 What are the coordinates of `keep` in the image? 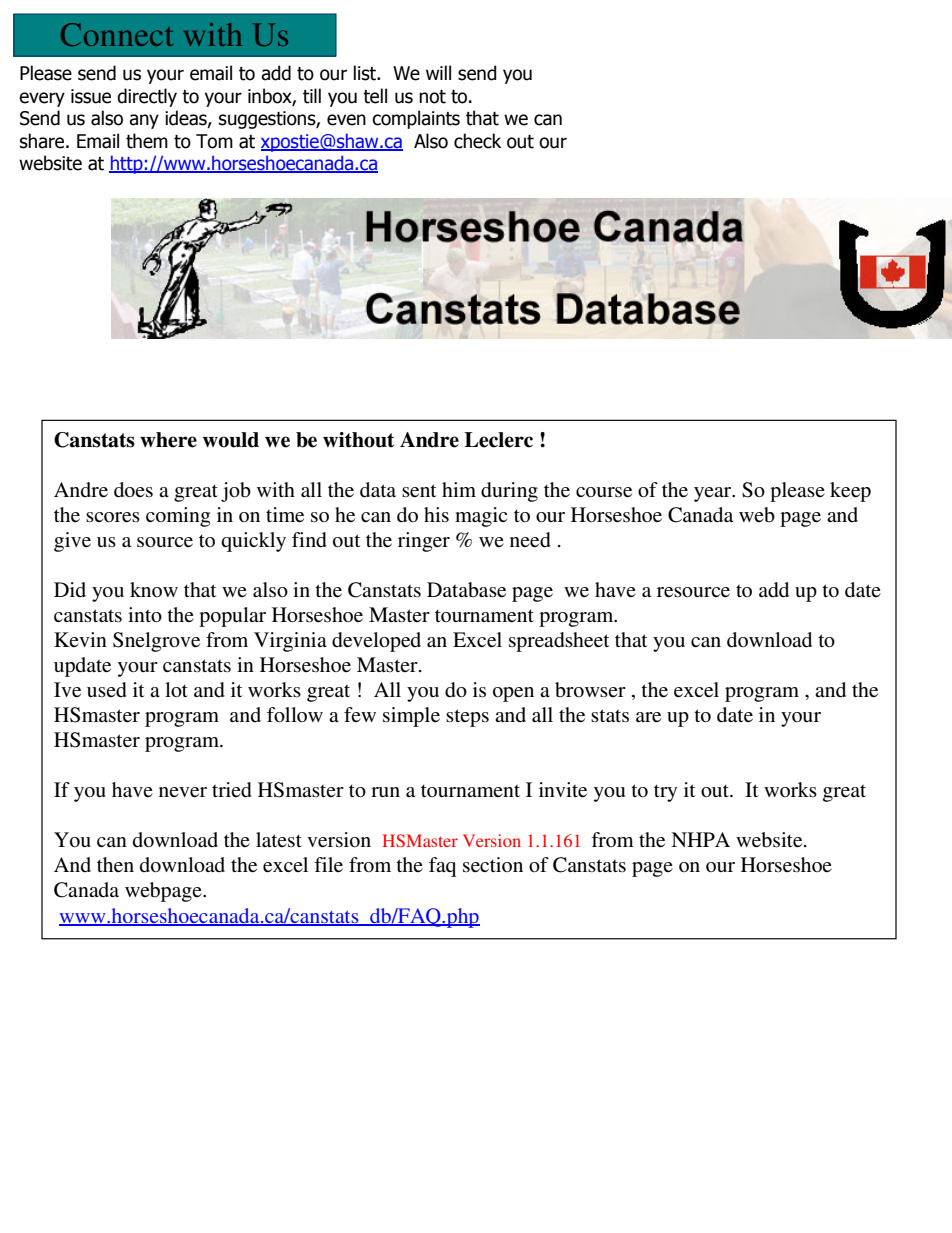 It's located at (850, 492).
